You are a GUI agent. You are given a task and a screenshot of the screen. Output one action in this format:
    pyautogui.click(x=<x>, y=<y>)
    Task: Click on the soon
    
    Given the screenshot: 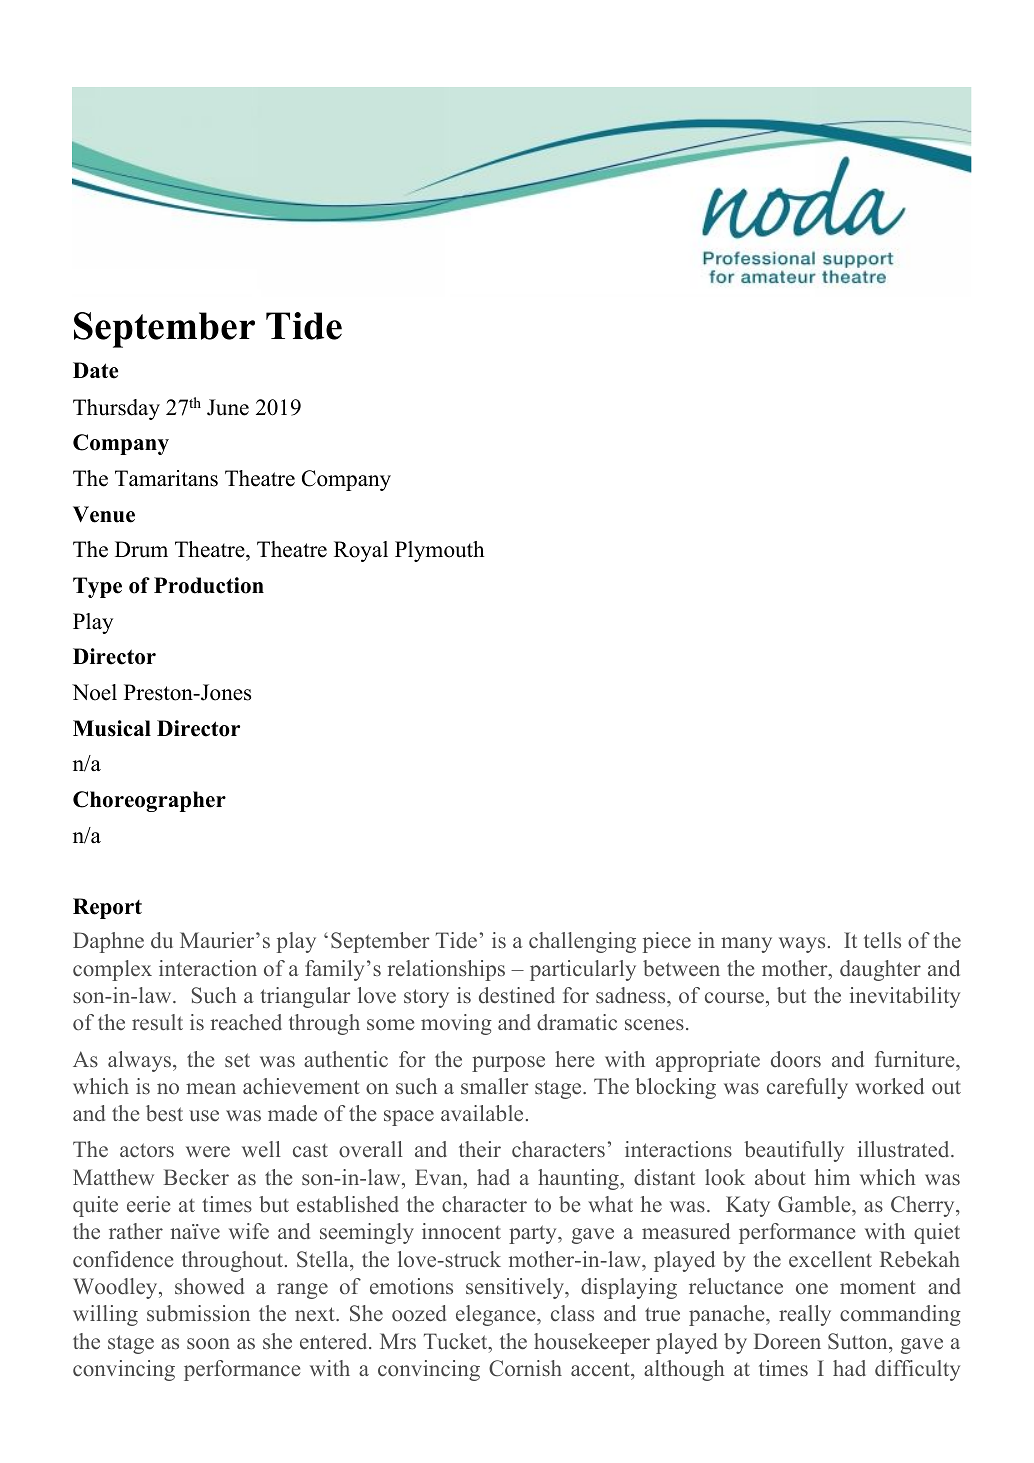 What is the action you would take?
    pyautogui.click(x=208, y=1343)
